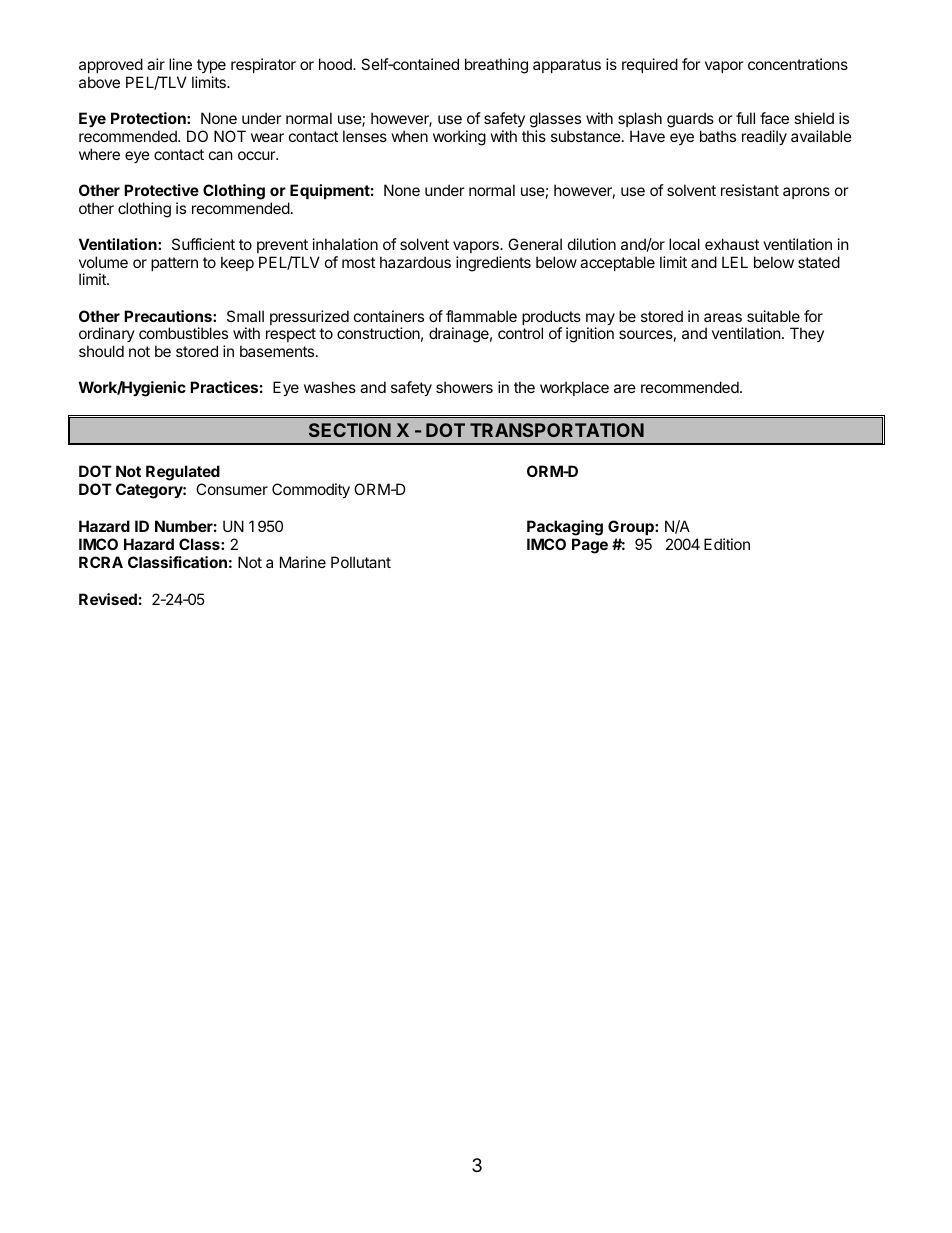 The width and height of the page is (952, 1233). What do you see at coordinates (481, 316) in the page?
I see `flammable` at bounding box center [481, 316].
